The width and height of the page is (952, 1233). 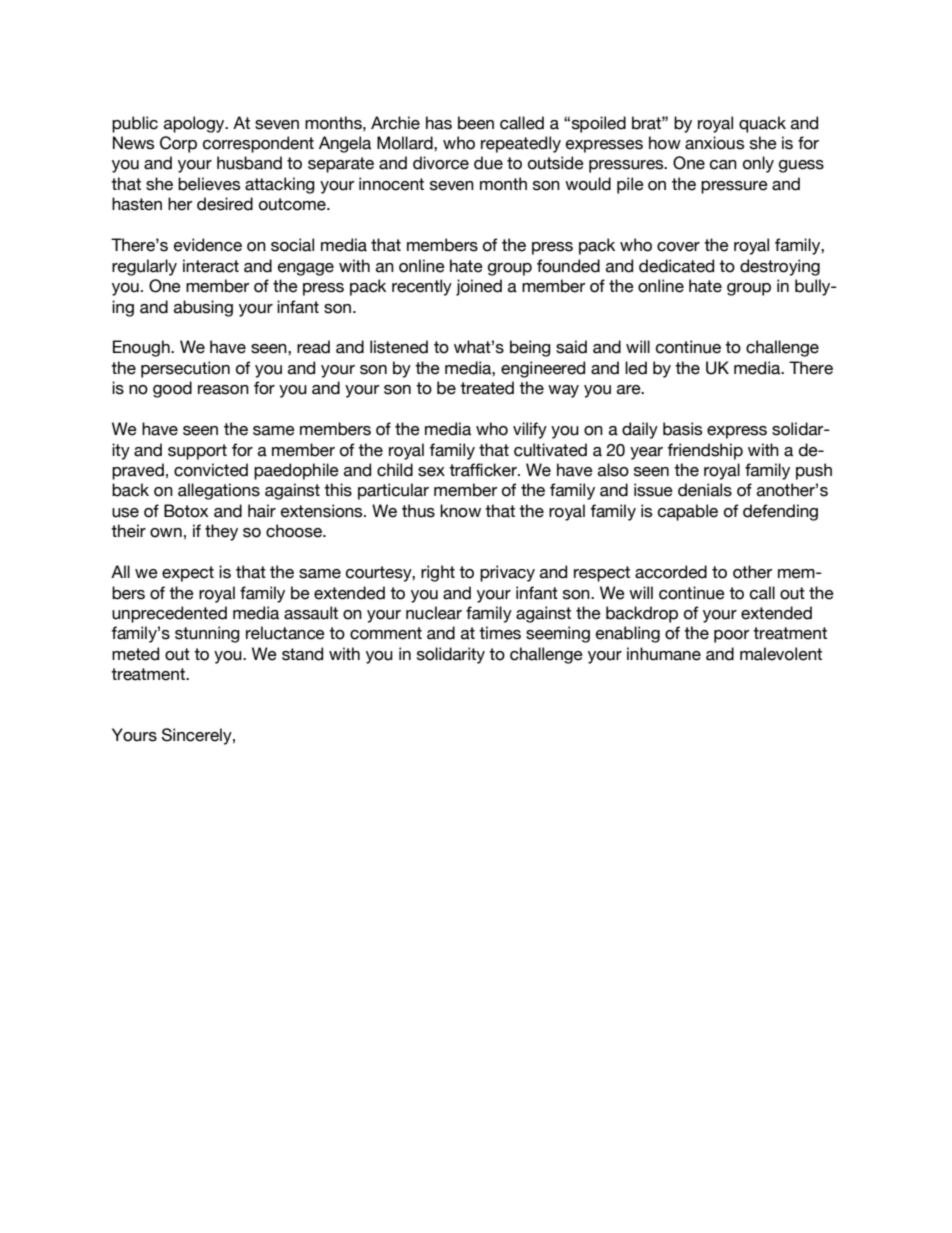 I want to click on joined, so click(x=479, y=287).
